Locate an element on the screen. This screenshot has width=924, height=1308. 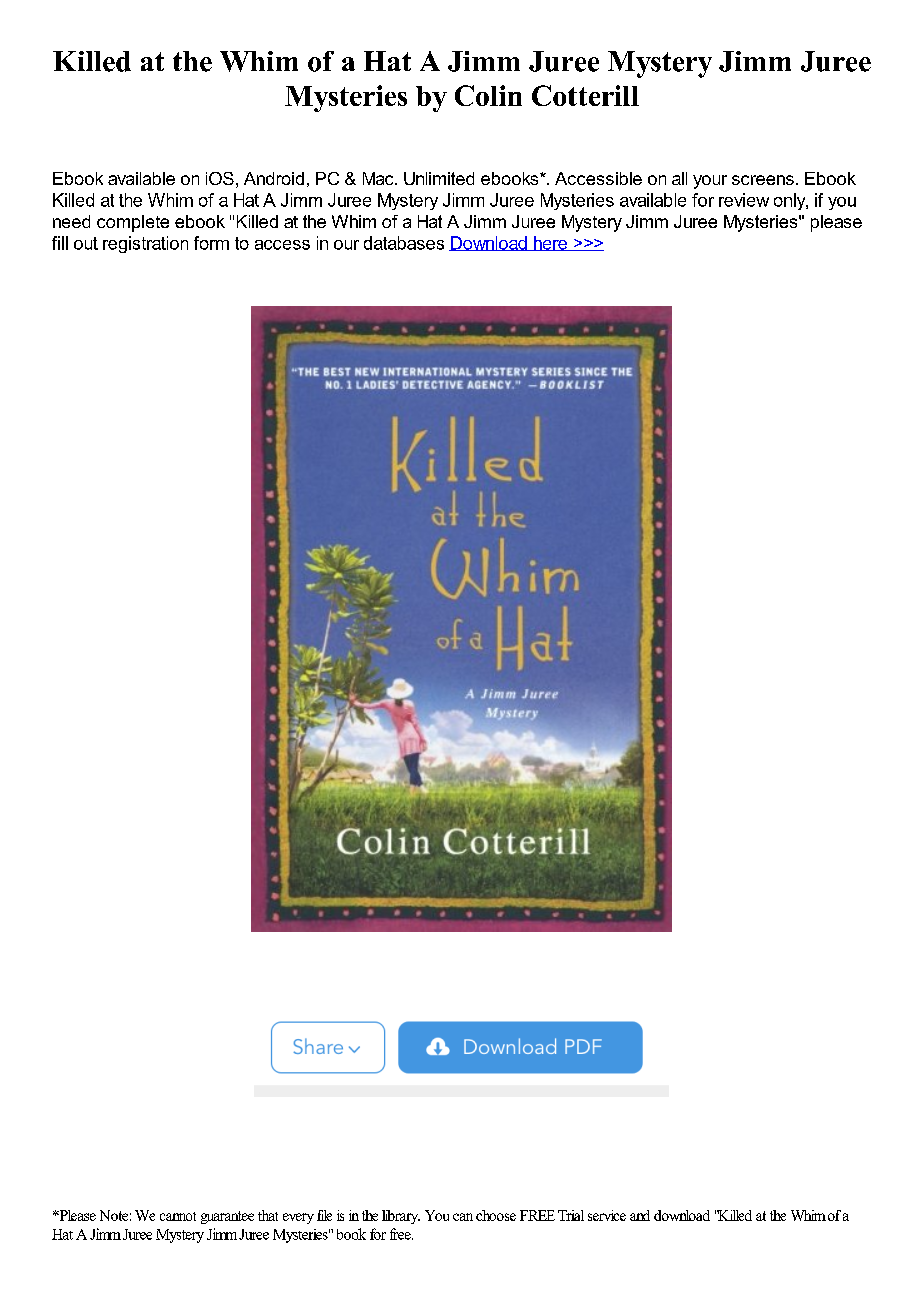
choose is located at coordinates (496, 1215).
